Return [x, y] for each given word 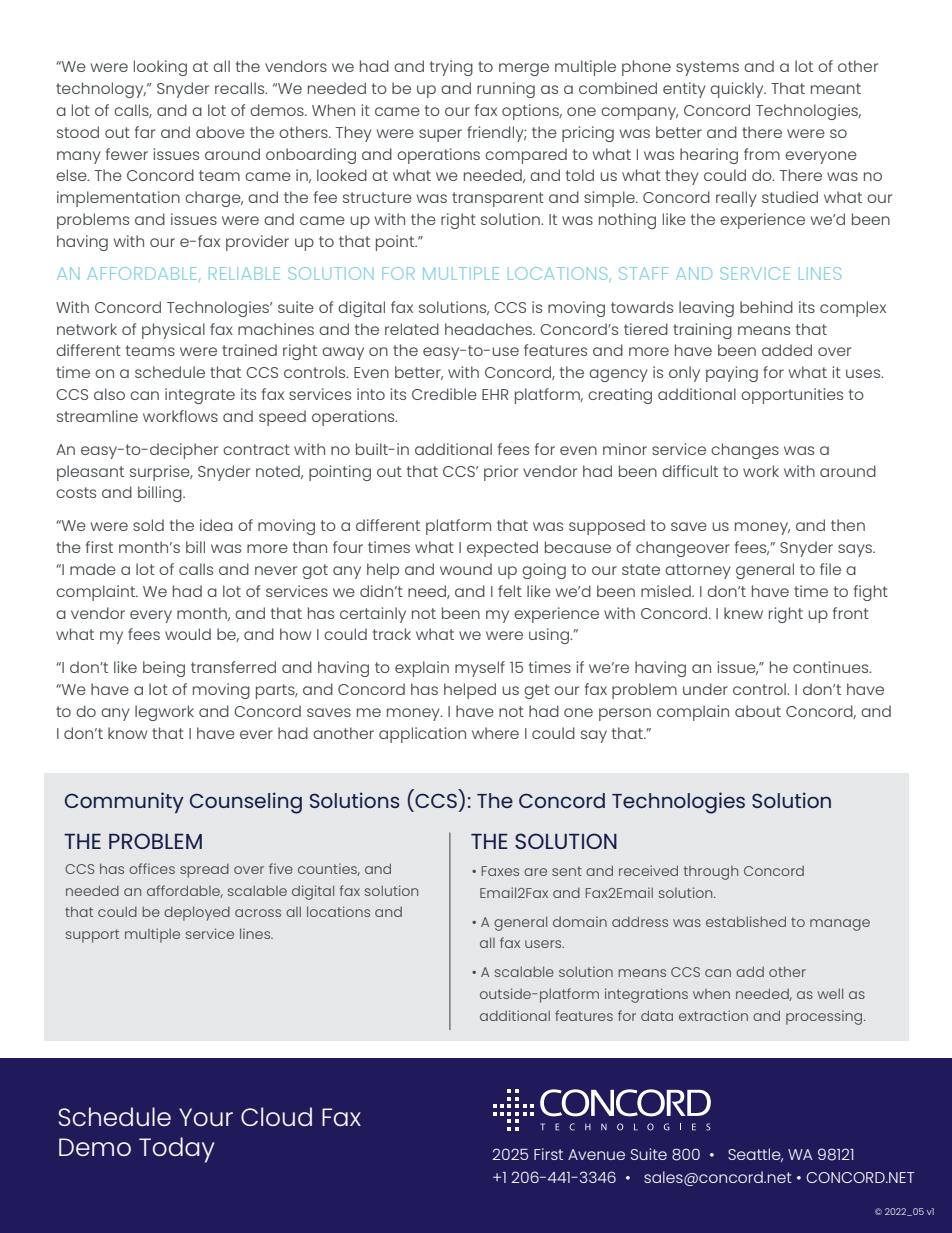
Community [124, 802]
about [758, 711]
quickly [738, 90]
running [506, 90]
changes [745, 451]
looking [160, 68]
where [495, 733]
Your [206, 1117]
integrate [200, 396]
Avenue [596, 1154]
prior [501, 473]
